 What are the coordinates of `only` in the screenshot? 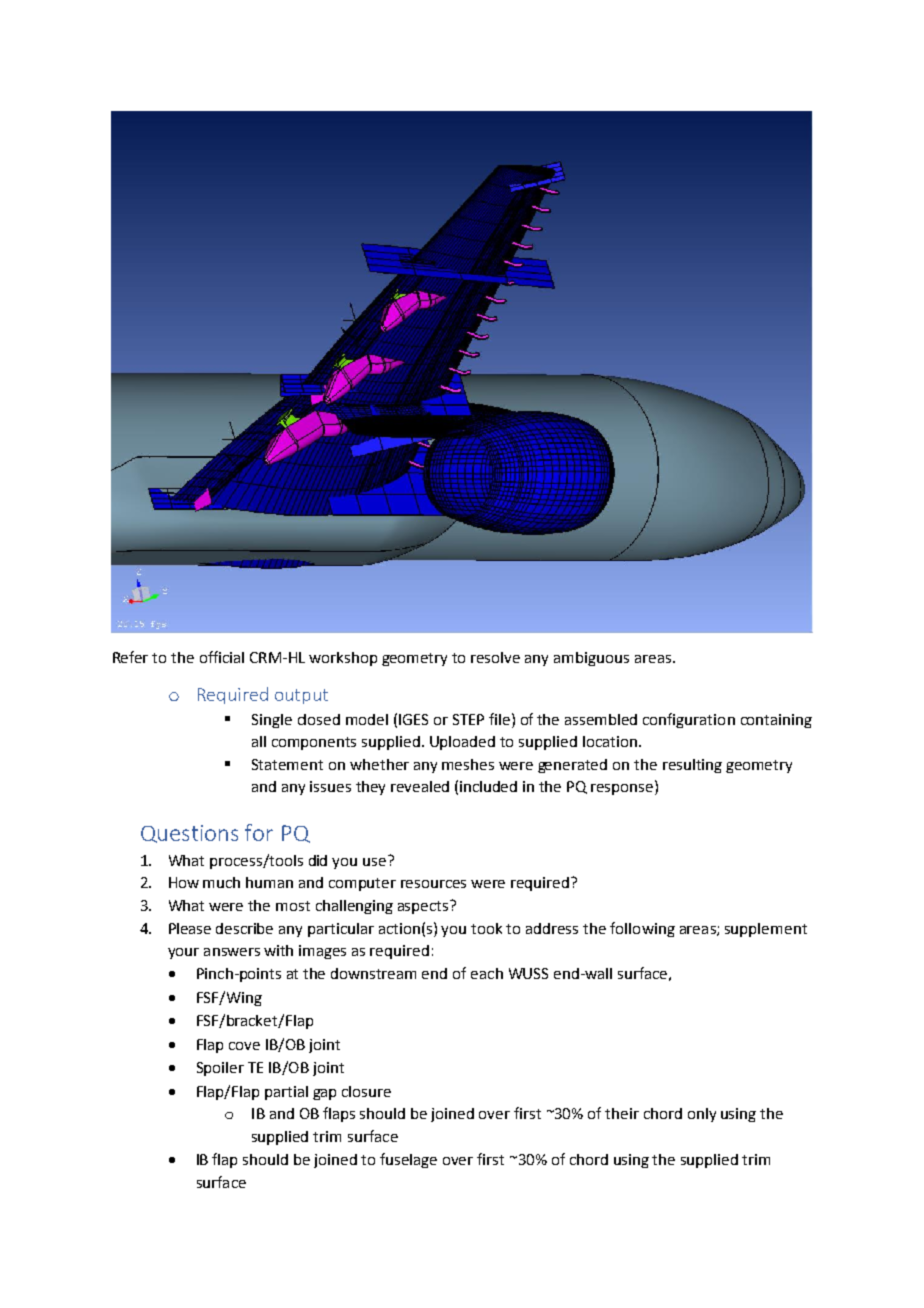 It's located at (702, 1115).
